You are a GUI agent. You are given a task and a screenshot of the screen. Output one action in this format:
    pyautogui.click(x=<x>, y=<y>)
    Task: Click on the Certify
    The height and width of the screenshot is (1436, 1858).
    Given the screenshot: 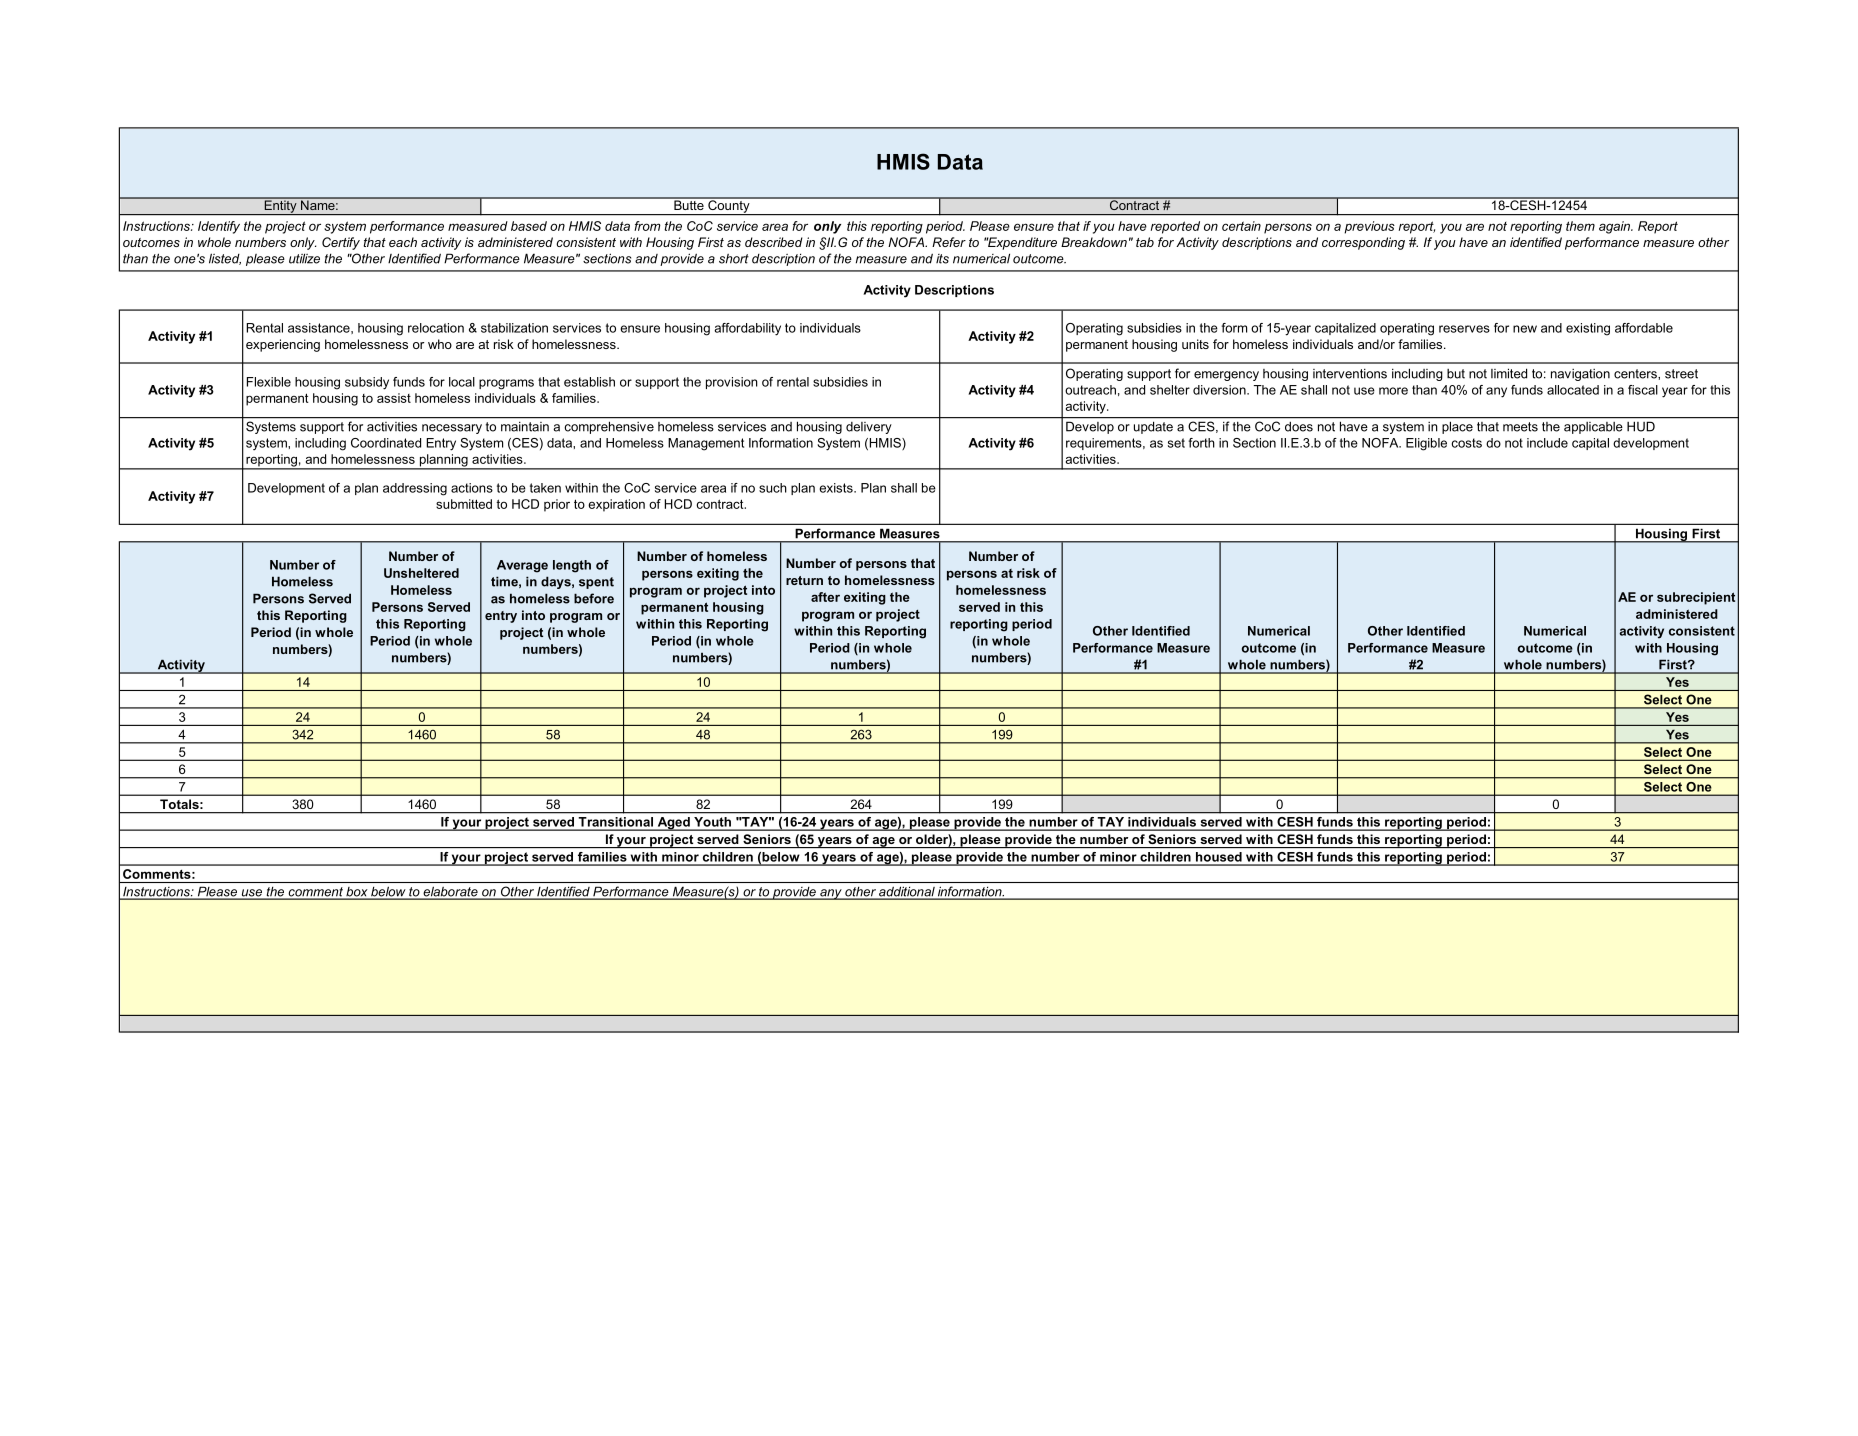 What is the action you would take?
    pyautogui.click(x=341, y=243)
